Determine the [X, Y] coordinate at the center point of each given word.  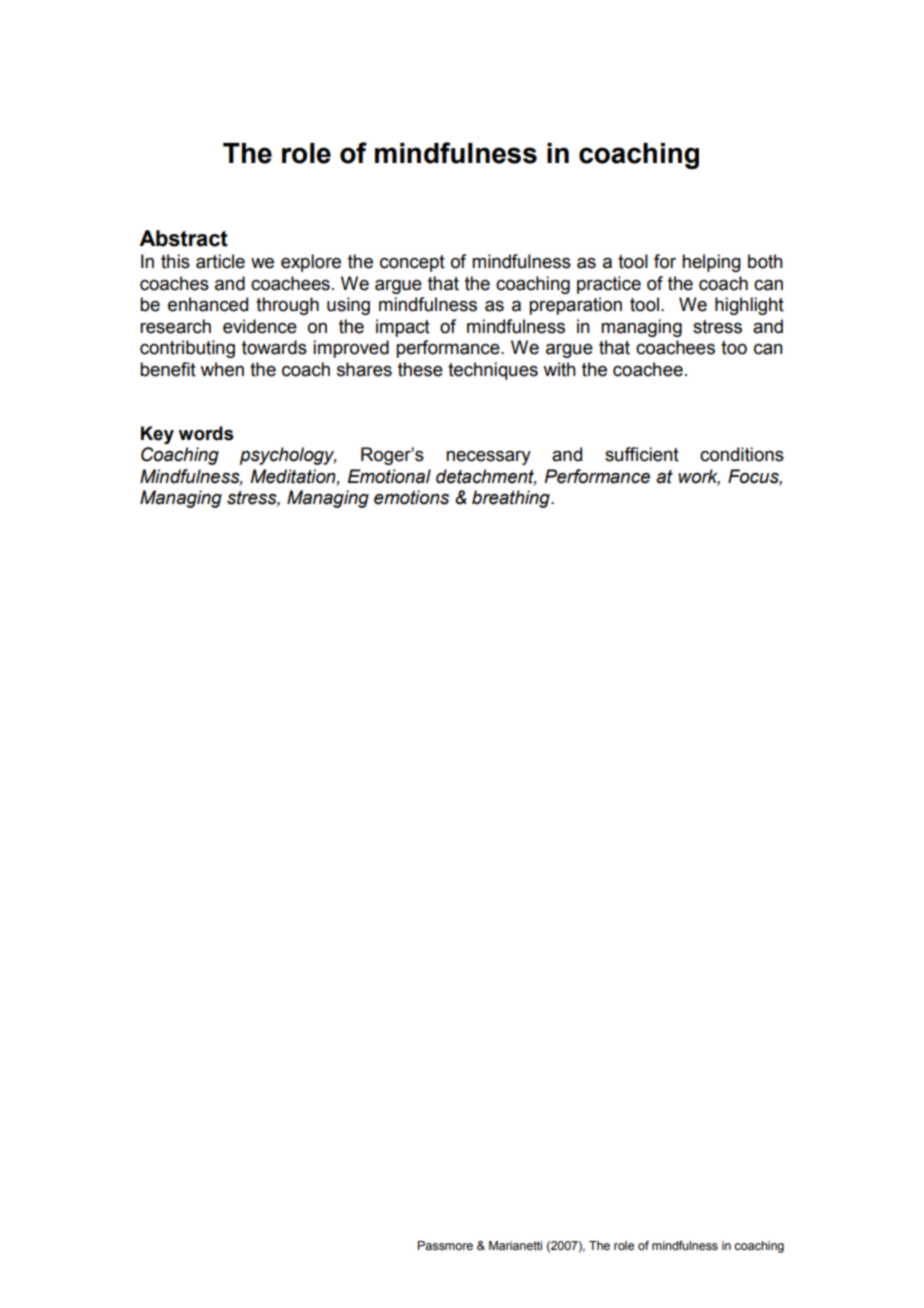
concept [412, 263]
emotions [411, 497]
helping [711, 263]
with [559, 369]
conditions [742, 454]
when [222, 369]
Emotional [389, 476]
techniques [493, 371]
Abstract [183, 238]
